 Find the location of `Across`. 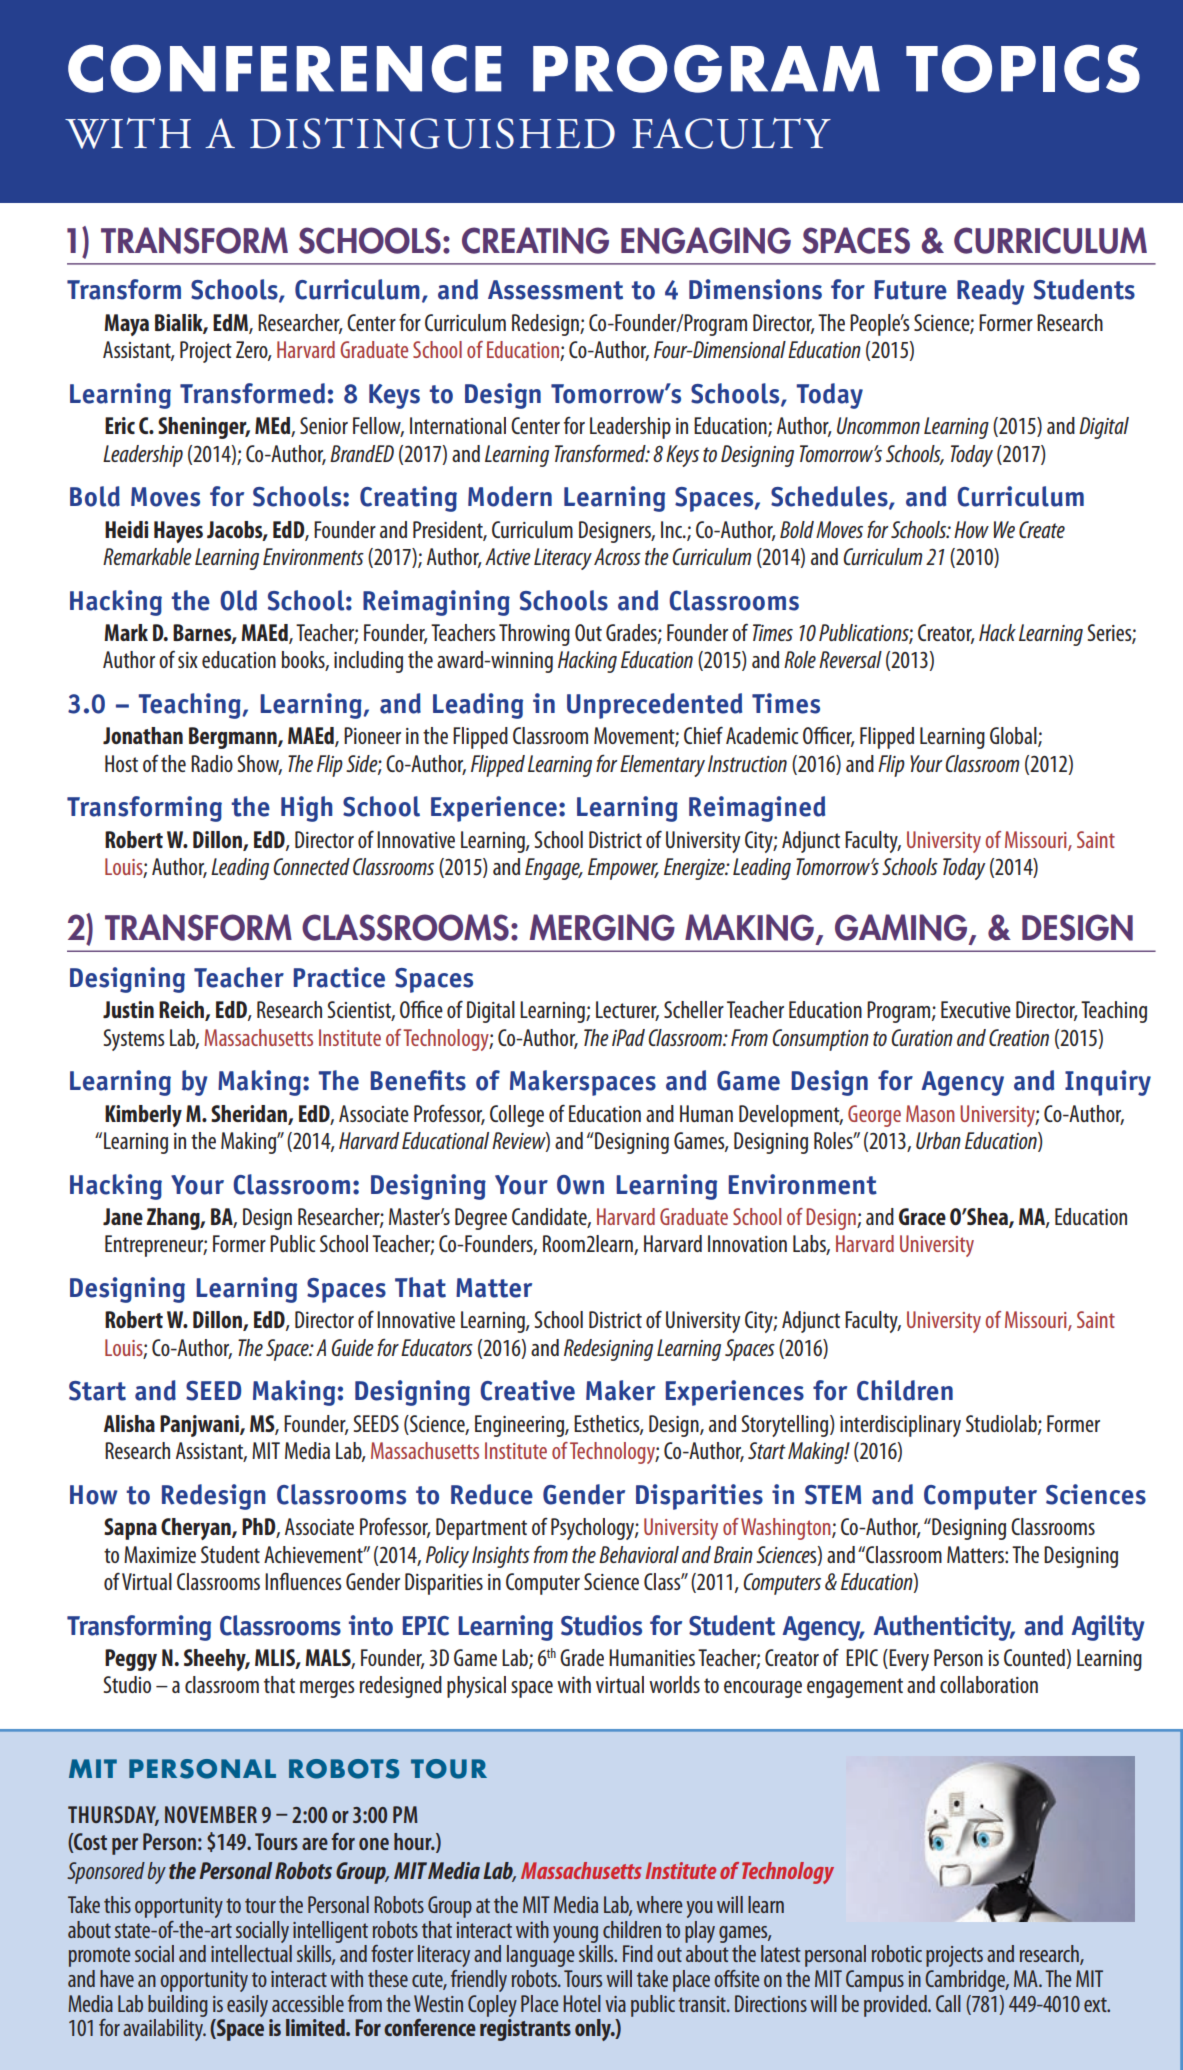

Across is located at coordinates (617, 556).
